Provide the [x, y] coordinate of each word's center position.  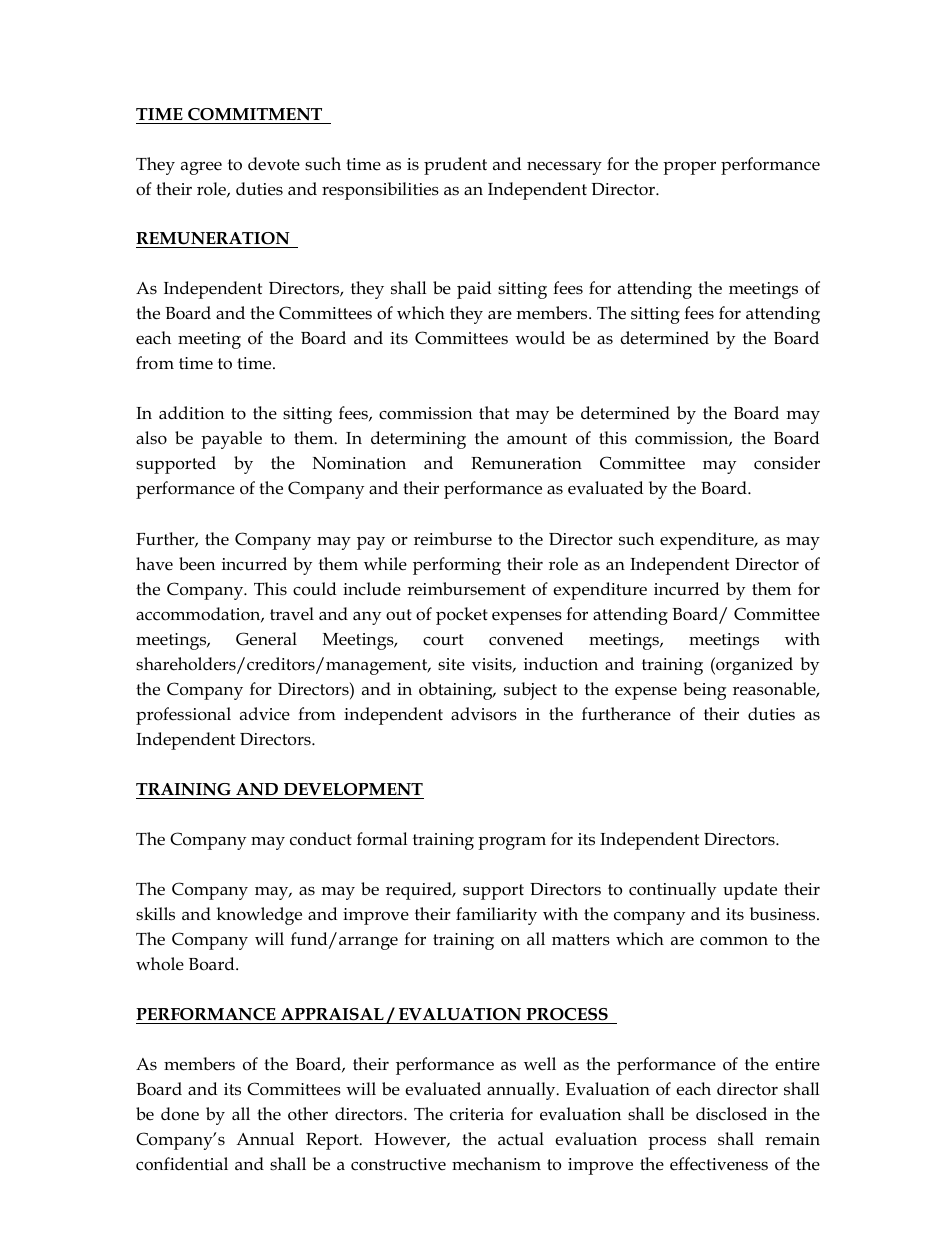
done [180, 1114]
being [705, 691]
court [443, 640]
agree [201, 168]
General [266, 639]
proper [689, 168]
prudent [455, 166]
